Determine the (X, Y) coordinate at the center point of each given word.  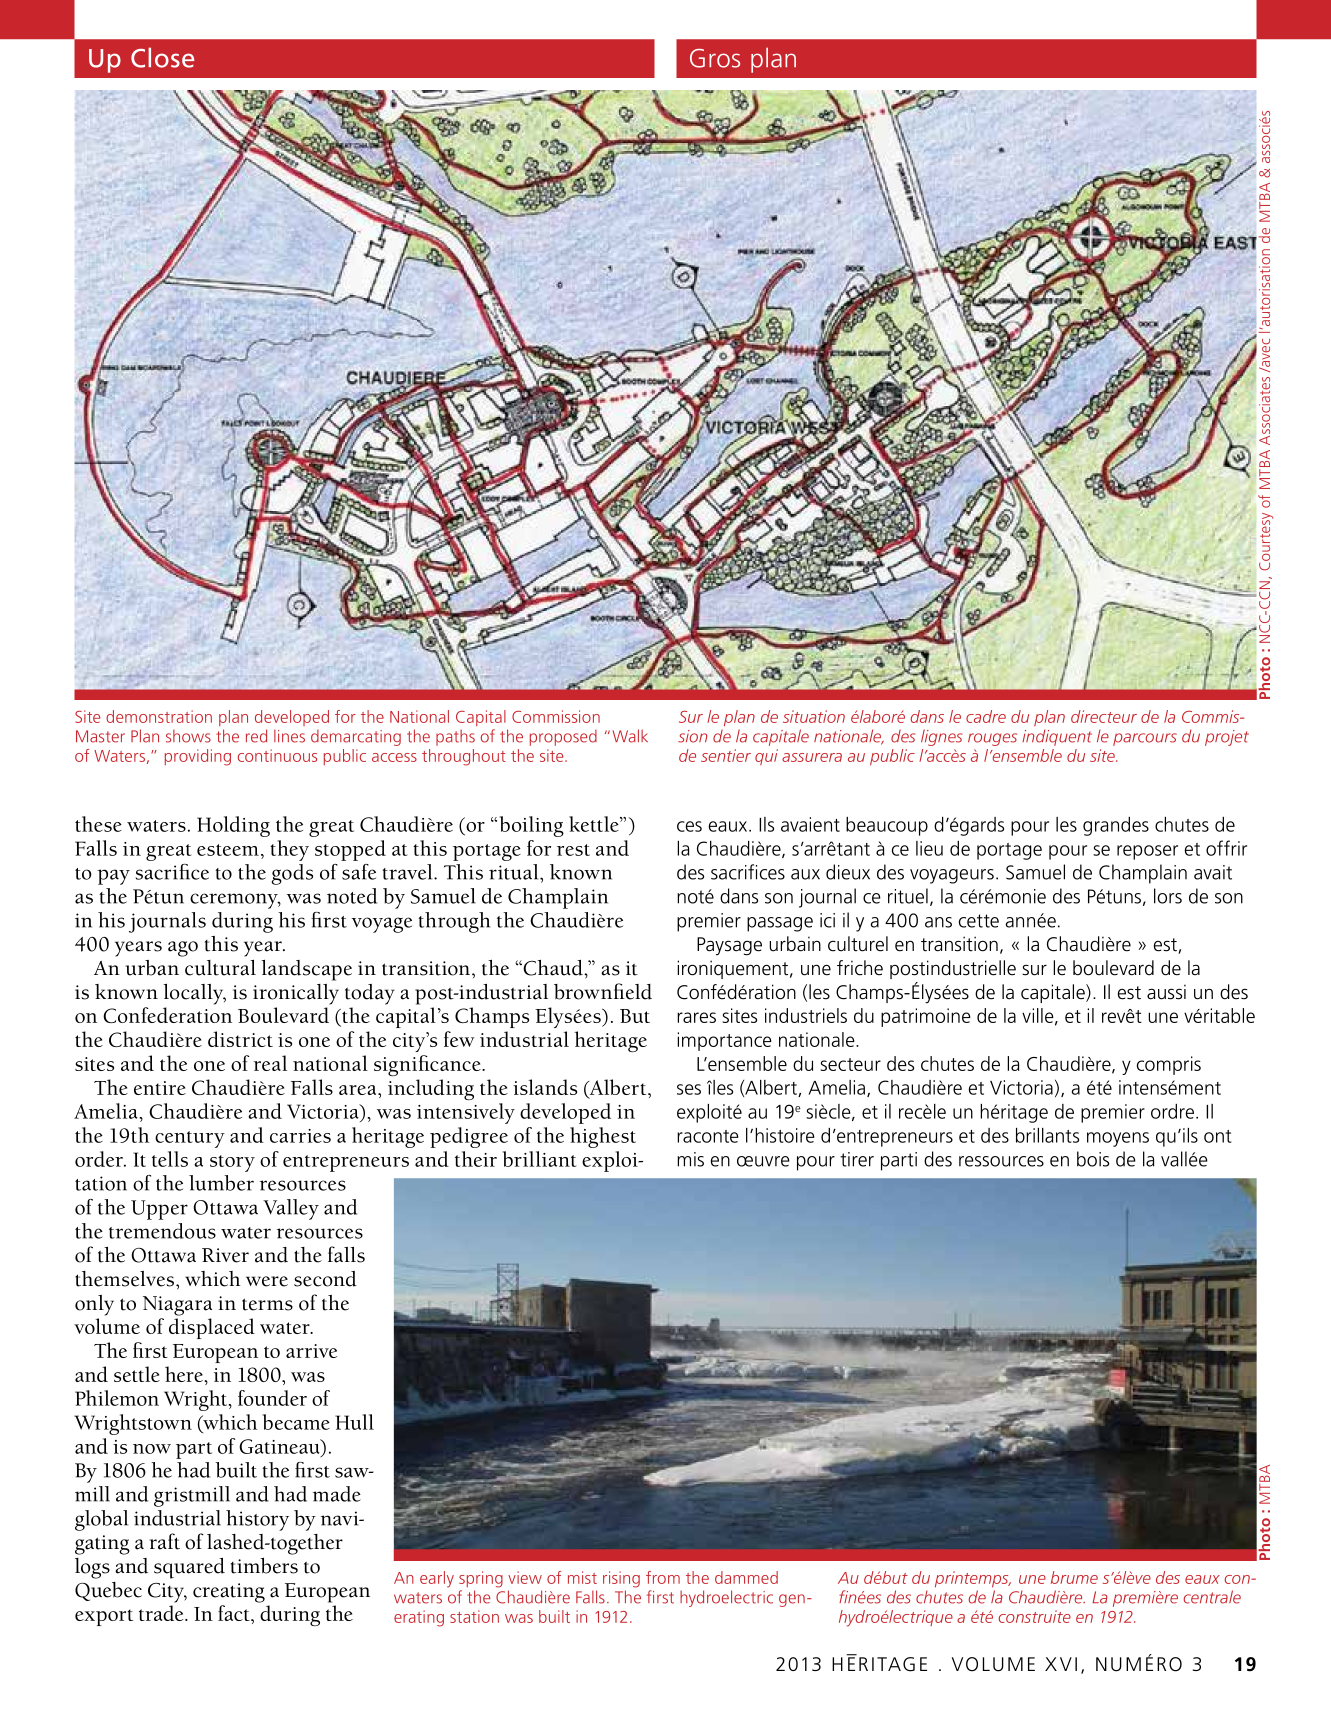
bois (1093, 1159)
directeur (1104, 716)
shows (188, 736)
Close (162, 57)
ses (689, 1089)
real (270, 1063)
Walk (630, 736)
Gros (715, 58)
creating (229, 1593)
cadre (986, 716)
